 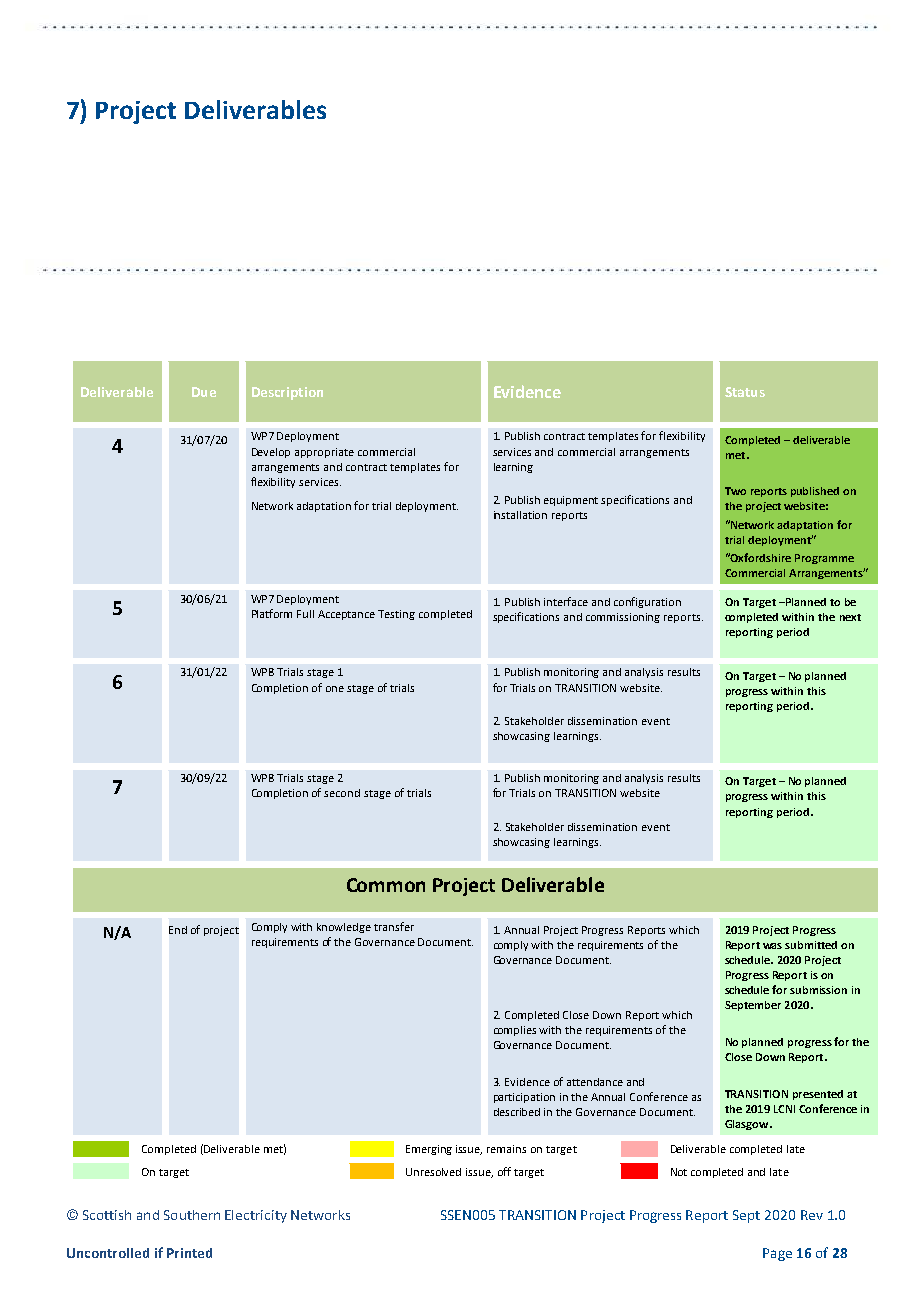 I want to click on Testing, so click(x=396, y=615).
